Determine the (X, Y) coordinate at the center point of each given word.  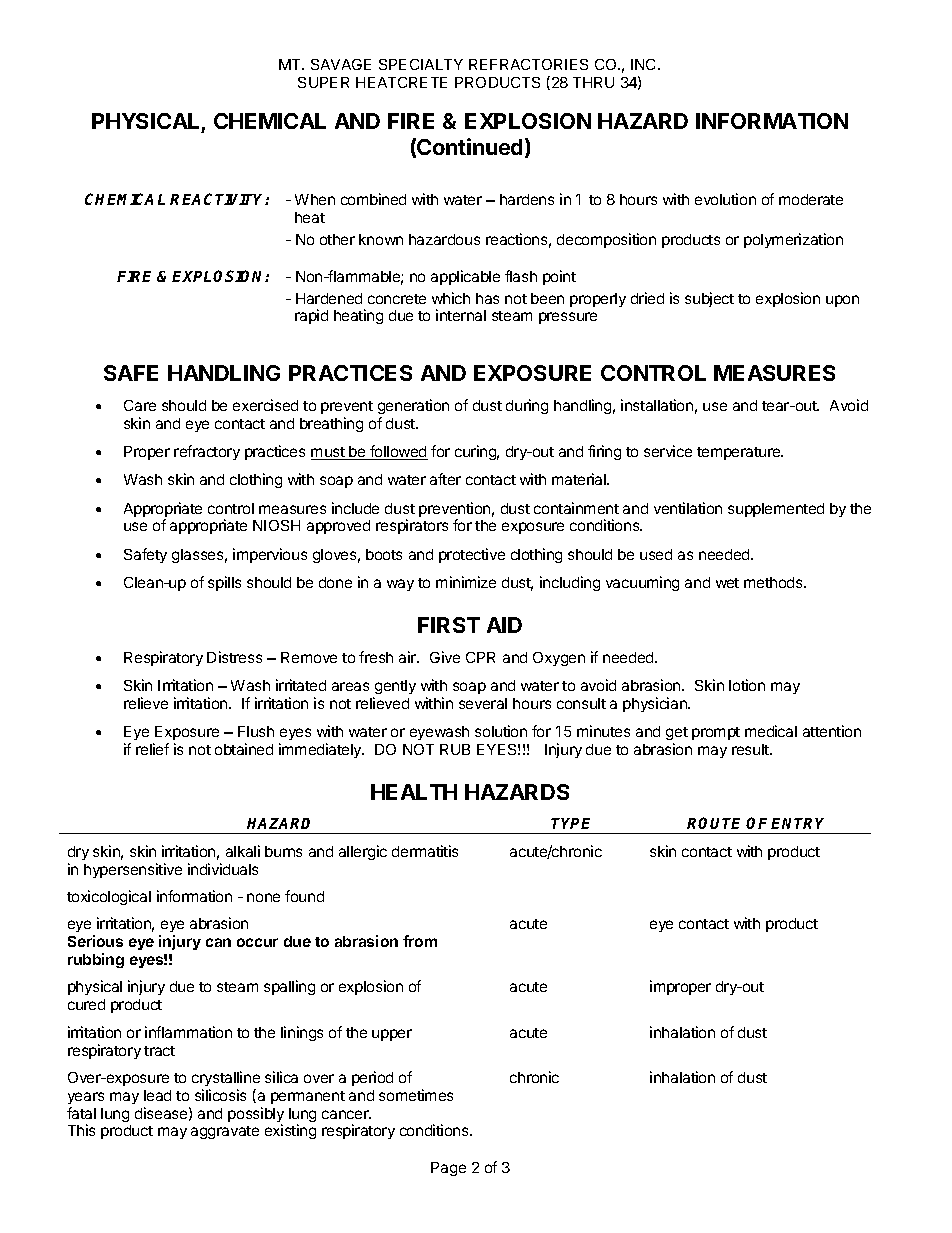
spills (224, 583)
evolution (725, 199)
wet (727, 583)
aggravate (225, 1132)
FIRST (449, 625)
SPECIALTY (421, 64)
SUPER (323, 82)
